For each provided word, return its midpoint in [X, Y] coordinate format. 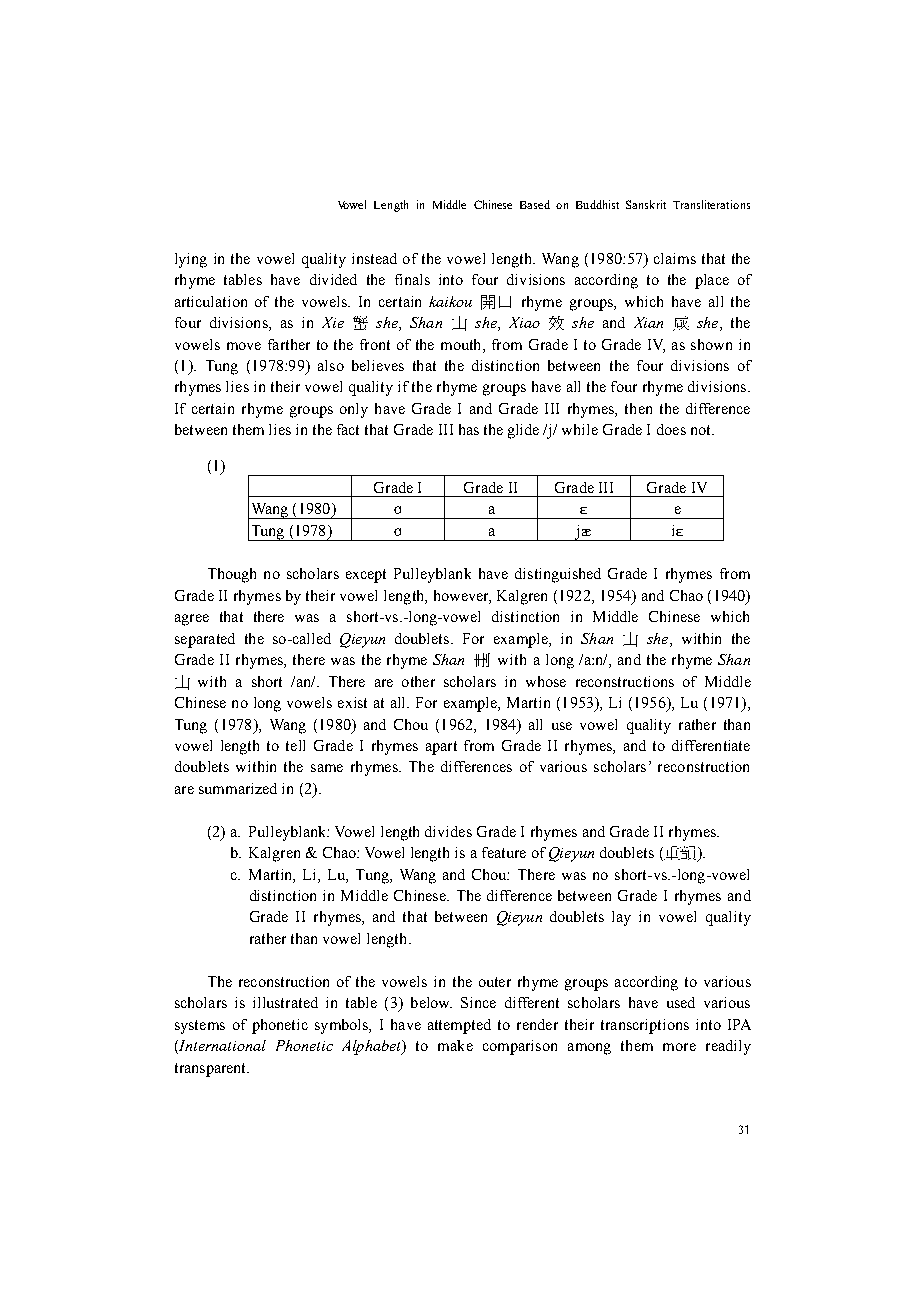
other [418, 681]
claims [675, 258]
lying [191, 260]
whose [546, 681]
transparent [212, 1070]
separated [205, 640]
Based [535, 204]
